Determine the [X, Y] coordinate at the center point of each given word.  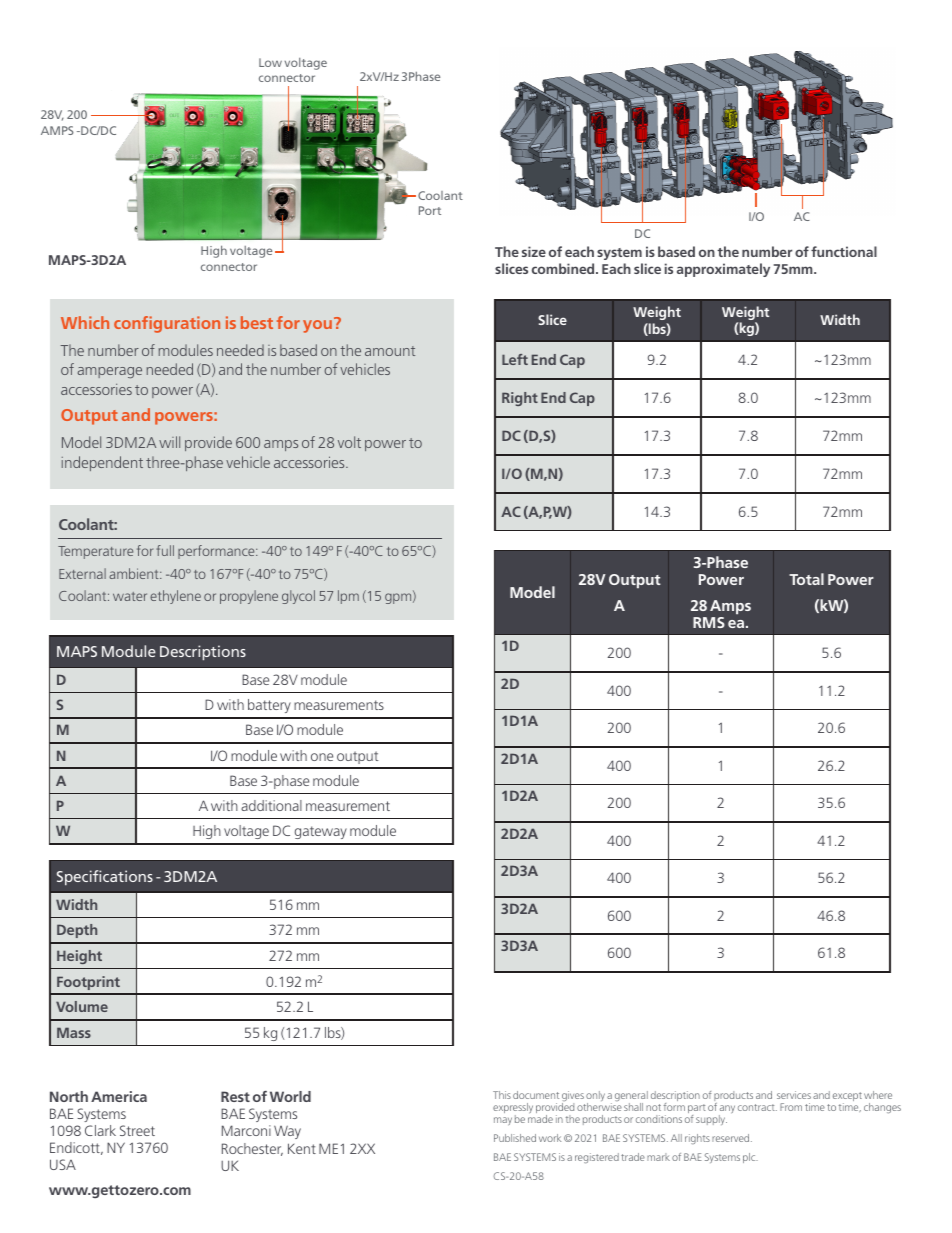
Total [806, 579]
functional [844, 251]
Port [430, 210]
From [791, 1107]
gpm [399, 598]
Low [270, 62]
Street [137, 1130]
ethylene [175, 597]
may [503, 1121]
